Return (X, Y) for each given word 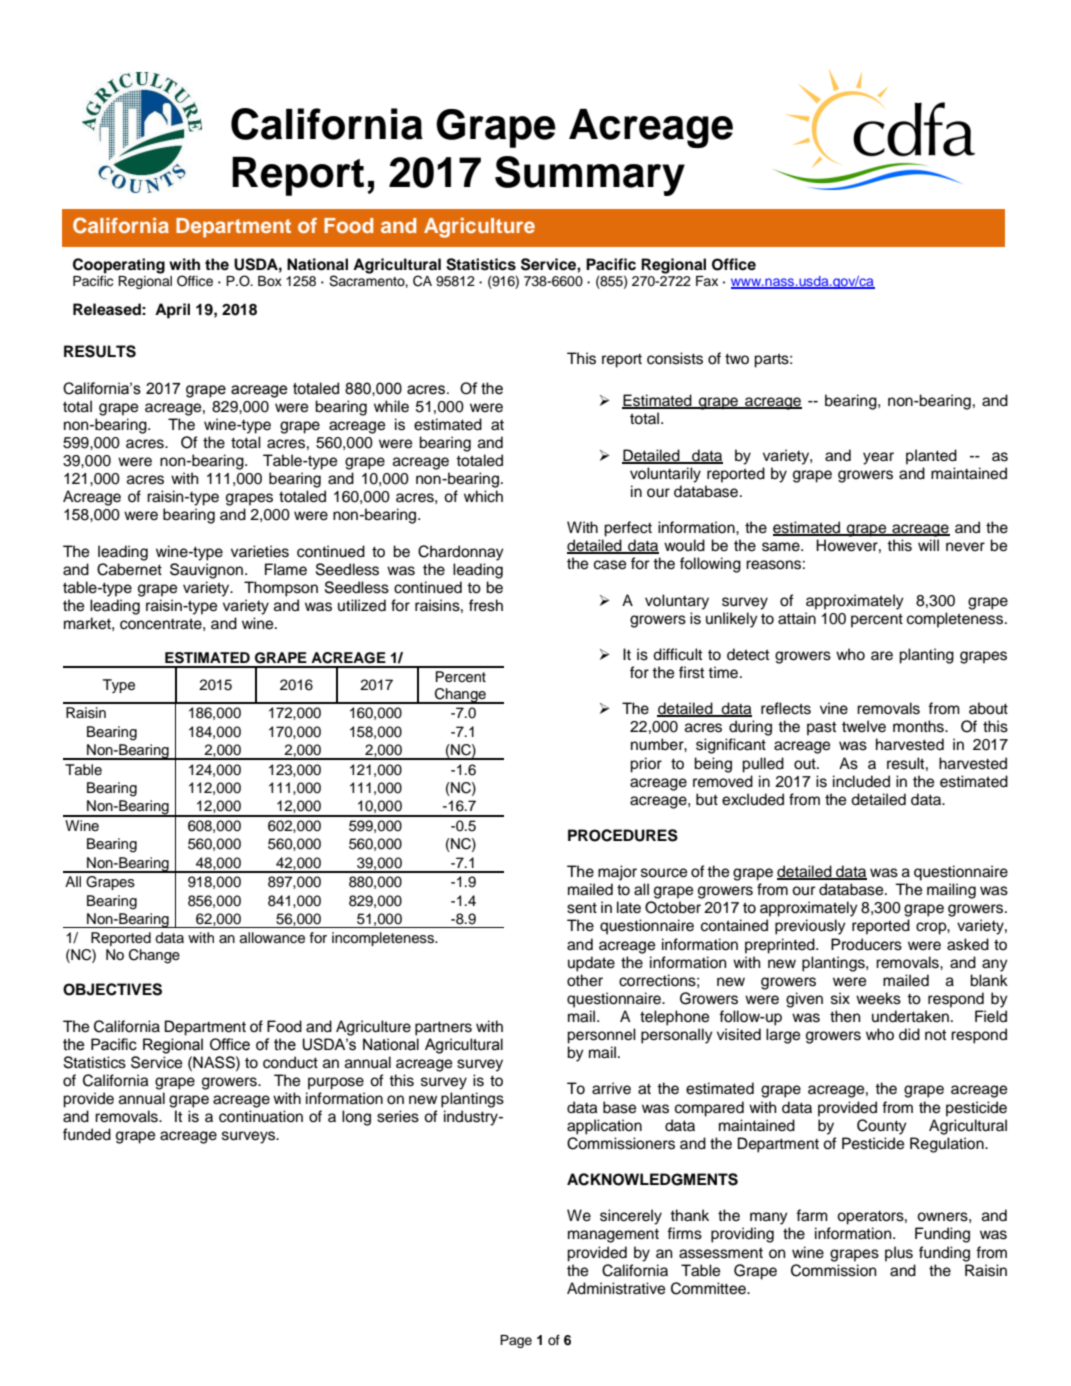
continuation (261, 1116)
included (861, 781)
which (483, 496)
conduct (290, 1062)
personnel (601, 1036)
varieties (260, 551)
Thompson (281, 589)
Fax (707, 281)
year (878, 458)
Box (270, 281)
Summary (590, 176)
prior (646, 765)
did (909, 1034)
